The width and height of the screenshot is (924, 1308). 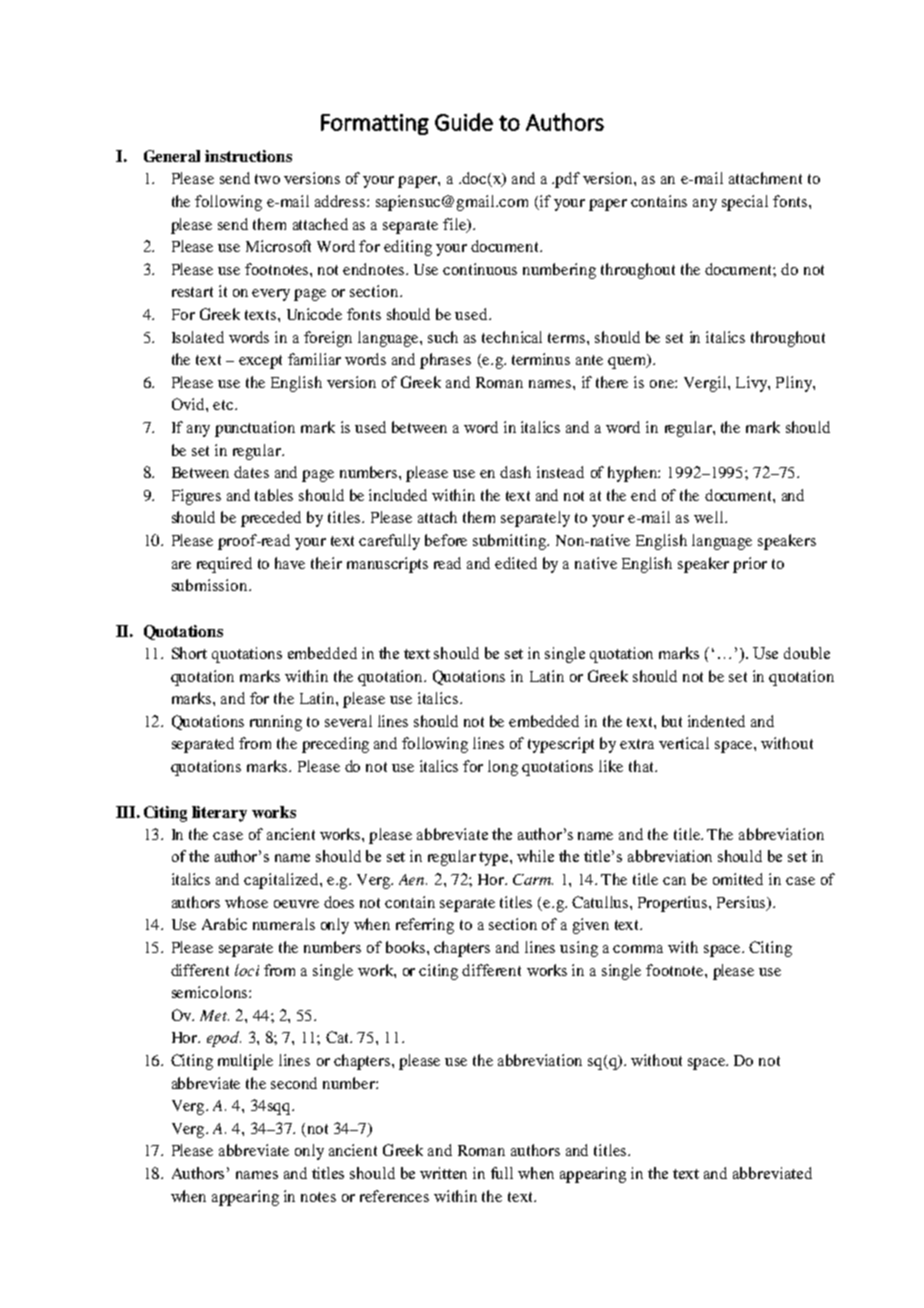 What do you see at coordinates (464, 122) in the screenshot?
I see `Guide` at bounding box center [464, 122].
